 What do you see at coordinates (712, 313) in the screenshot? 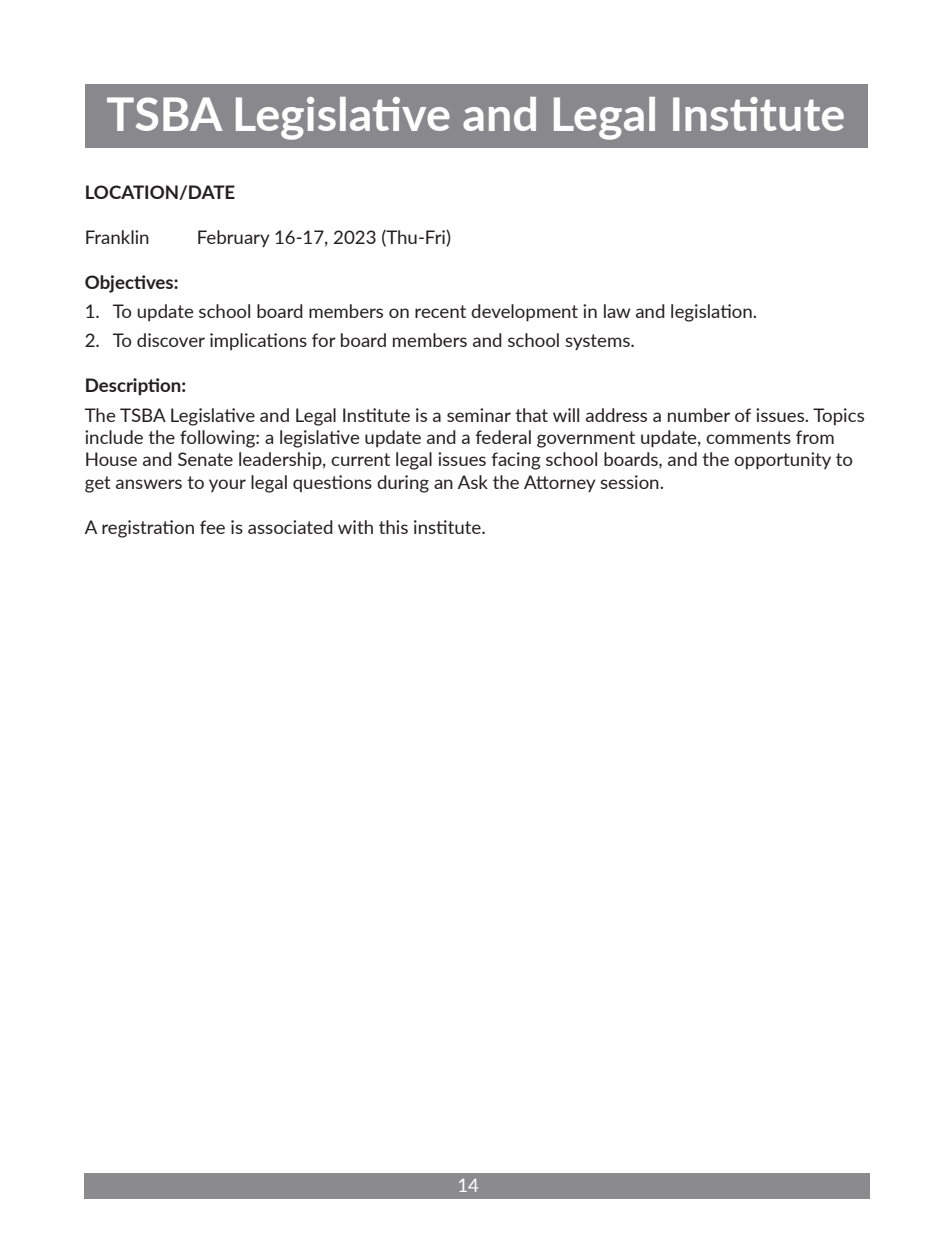
I see `legislation` at bounding box center [712, 313].
